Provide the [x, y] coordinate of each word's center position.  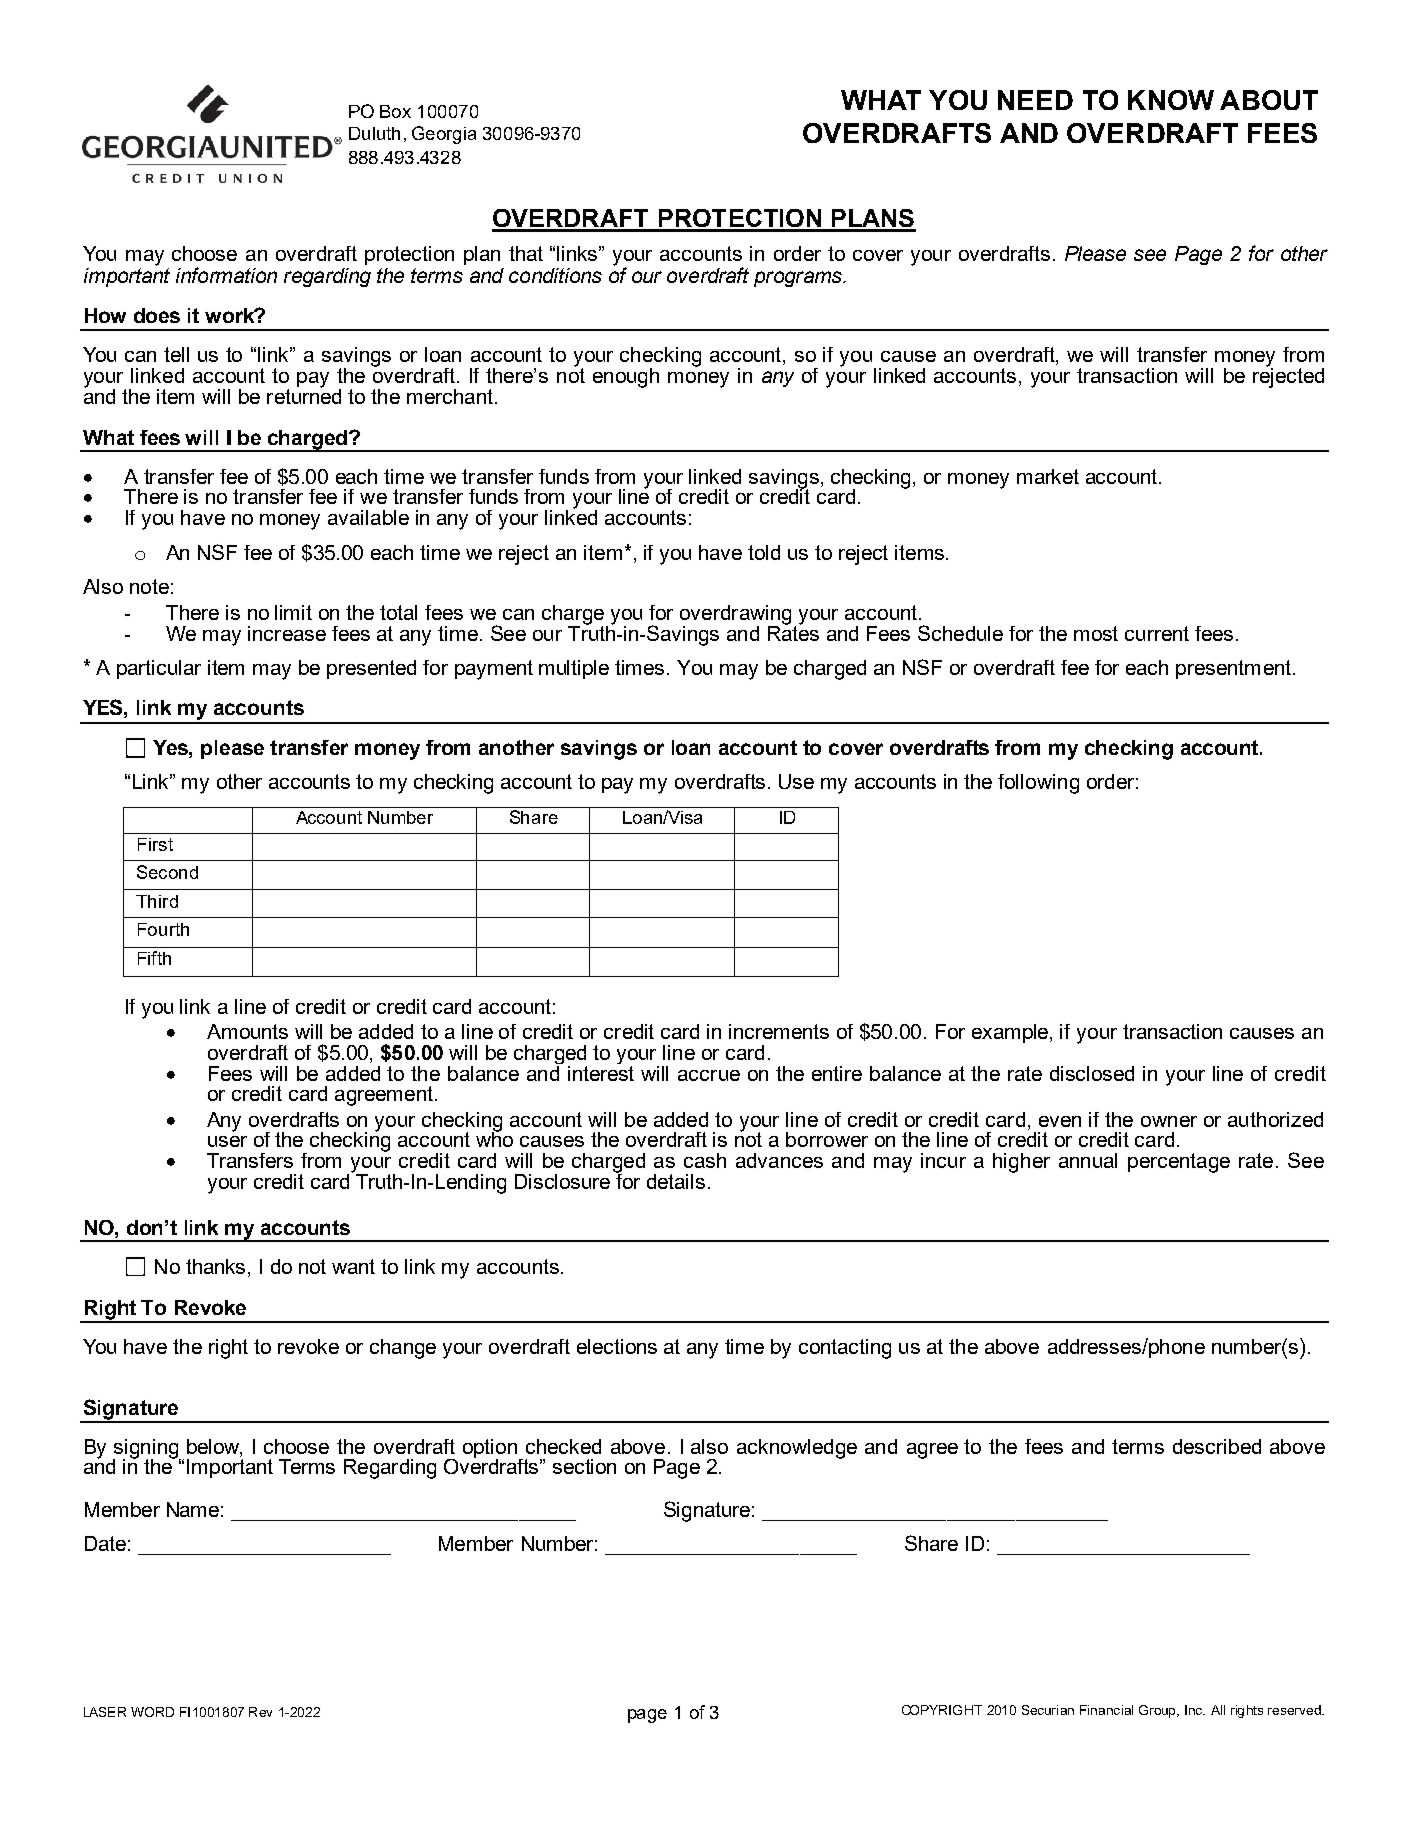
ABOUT [1269, 100]
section [584, 1466]
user [227, 1141]
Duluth [374, 133]
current [1157, 633]
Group [1158, 1711]
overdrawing [735, 615]
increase [287, 633]
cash [705, 1160]
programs [799, 279]
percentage [1179, 1163]
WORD [152, 1712]
